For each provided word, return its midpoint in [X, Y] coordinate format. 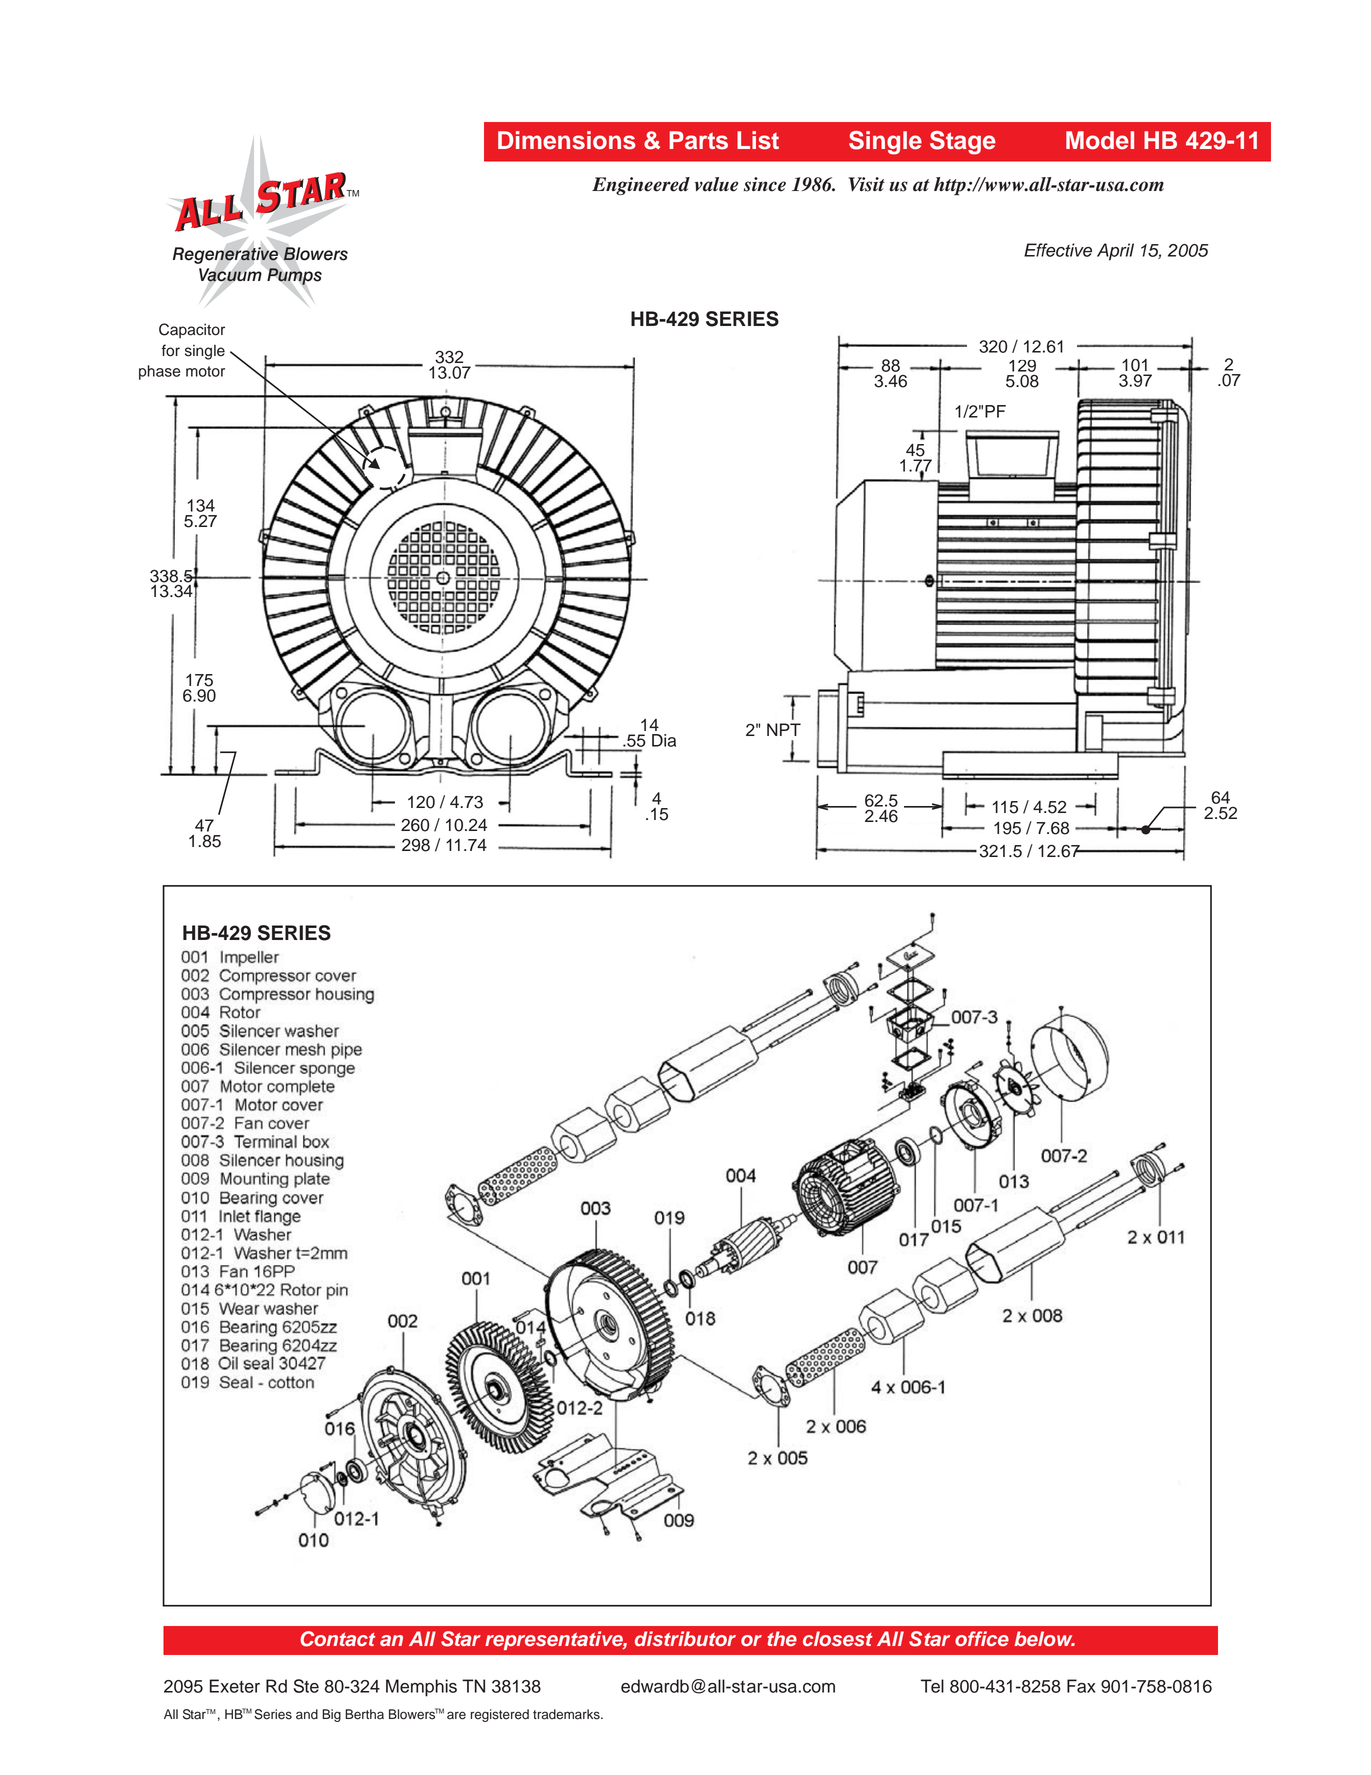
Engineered [641, 186]
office [982, 1638]
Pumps [293, 276]
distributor [685, 1638]
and [307, 1714]
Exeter [235, 1686]
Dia [664, 740]
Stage [963, 143]
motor [205, 371]
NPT [784, 729]
